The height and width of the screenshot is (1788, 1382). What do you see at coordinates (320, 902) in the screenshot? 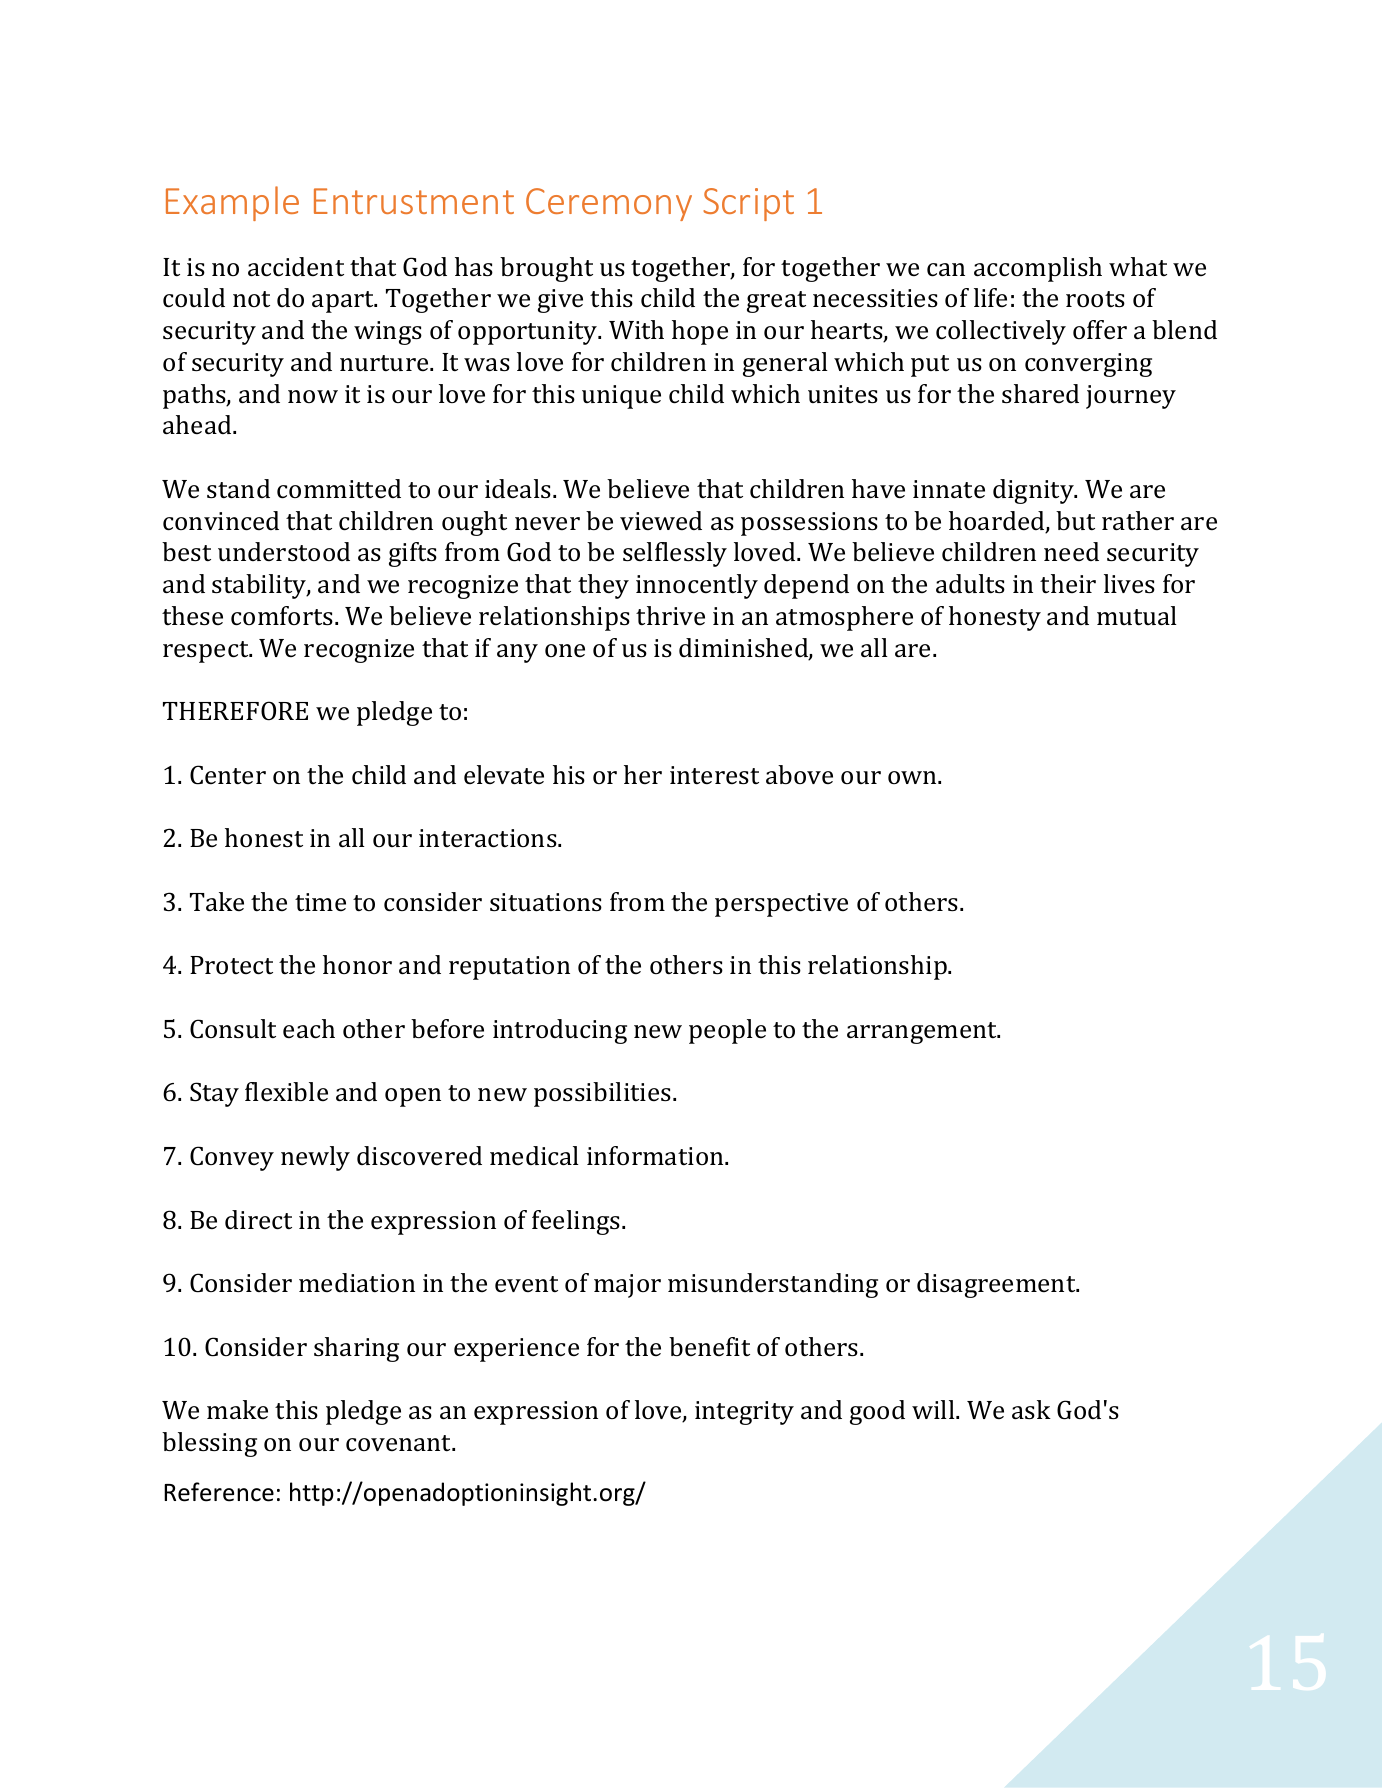
I see `time` at bounding box center [320, 902].
